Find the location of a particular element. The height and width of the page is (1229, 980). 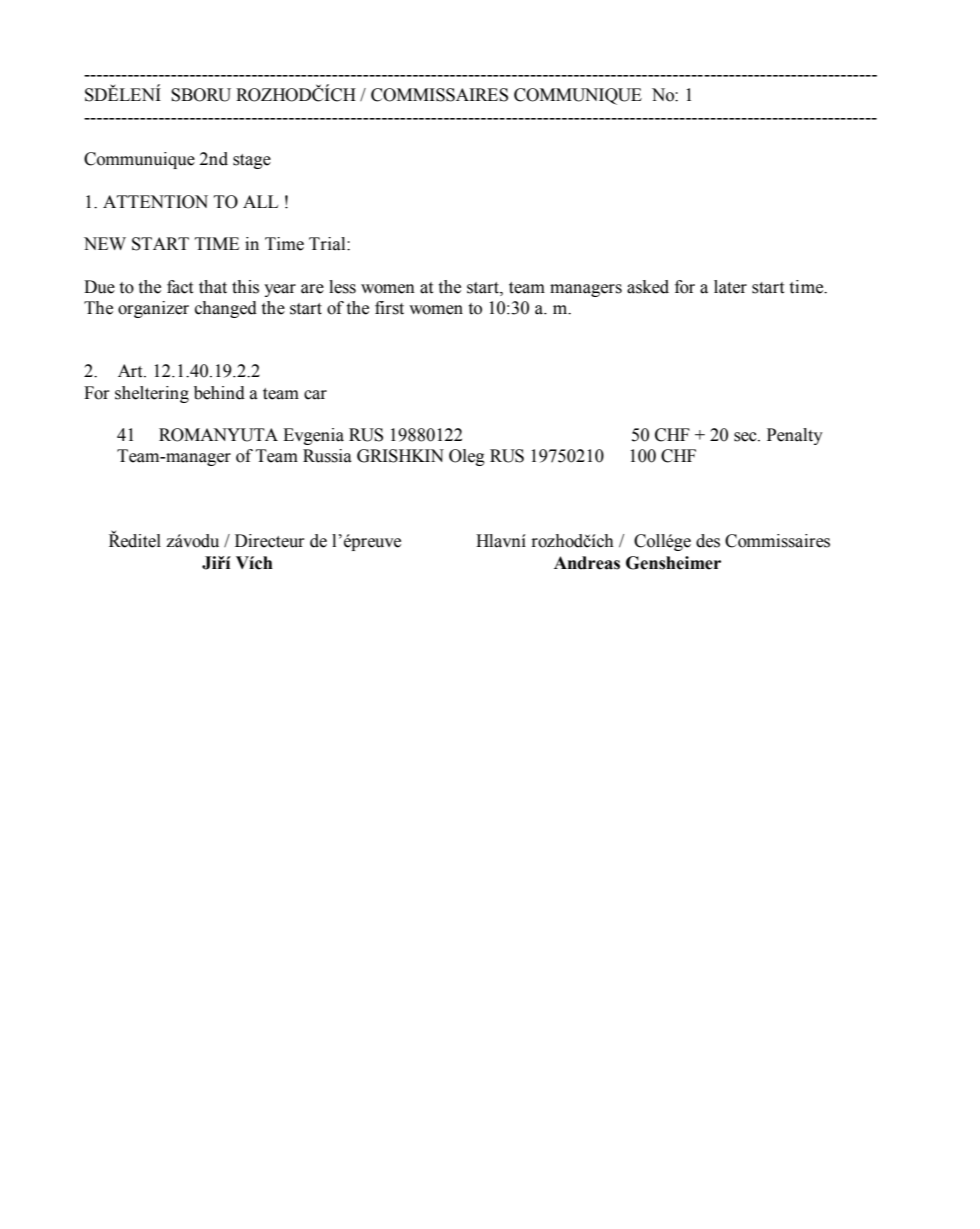

ALL is located at coordinates (260, 201).
